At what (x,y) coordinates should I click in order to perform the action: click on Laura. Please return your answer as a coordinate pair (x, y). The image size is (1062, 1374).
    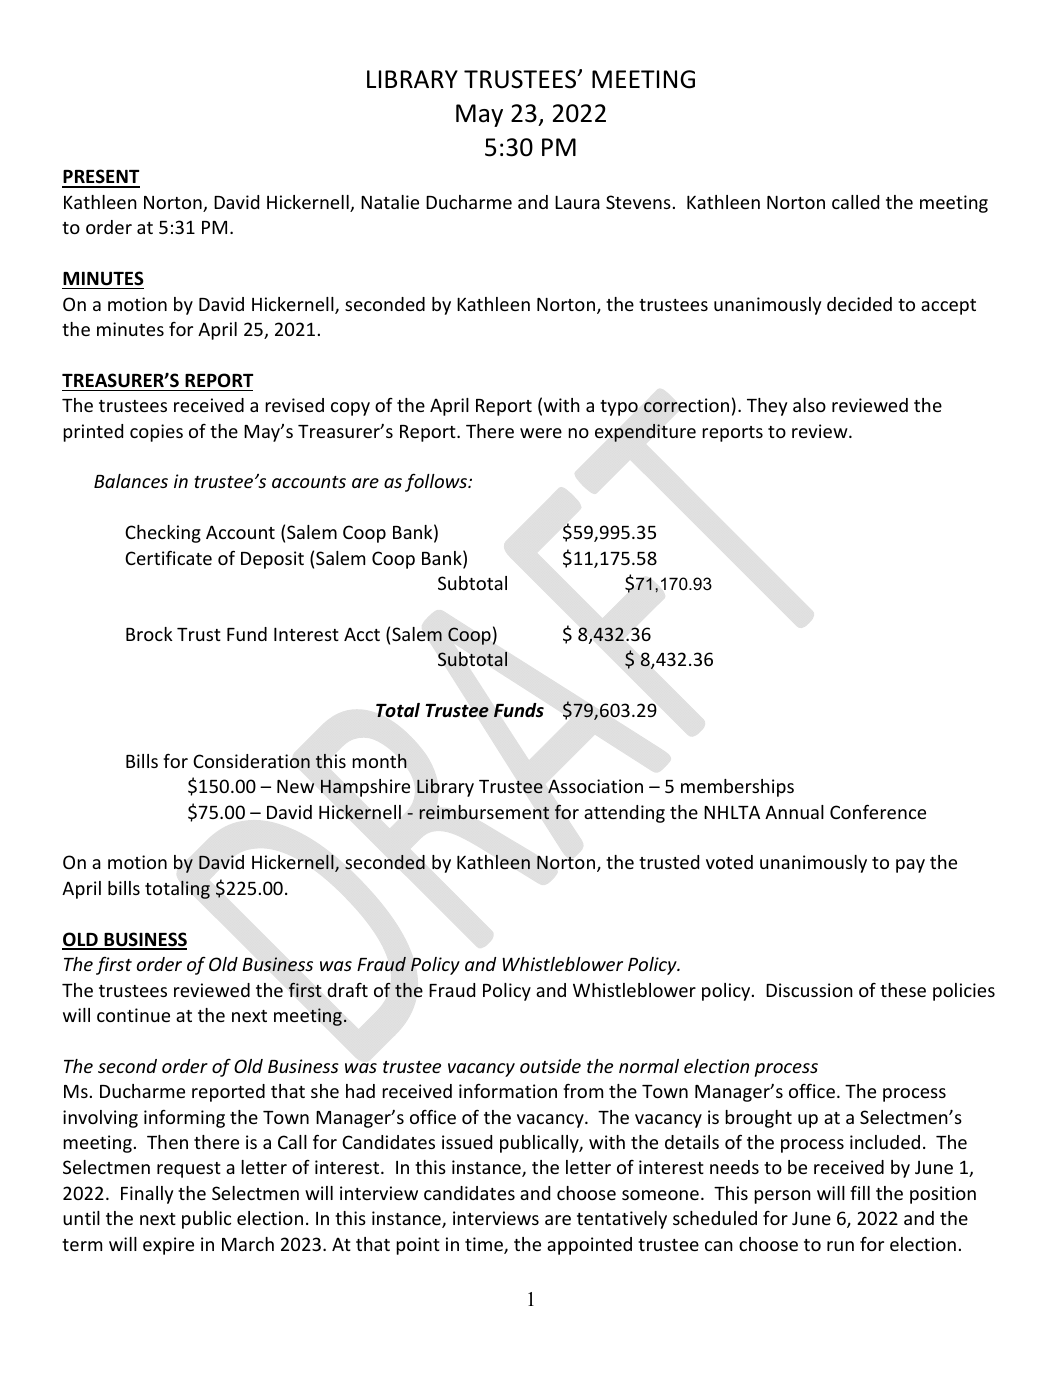
    Looking at the image, I should click on (577, 202).
